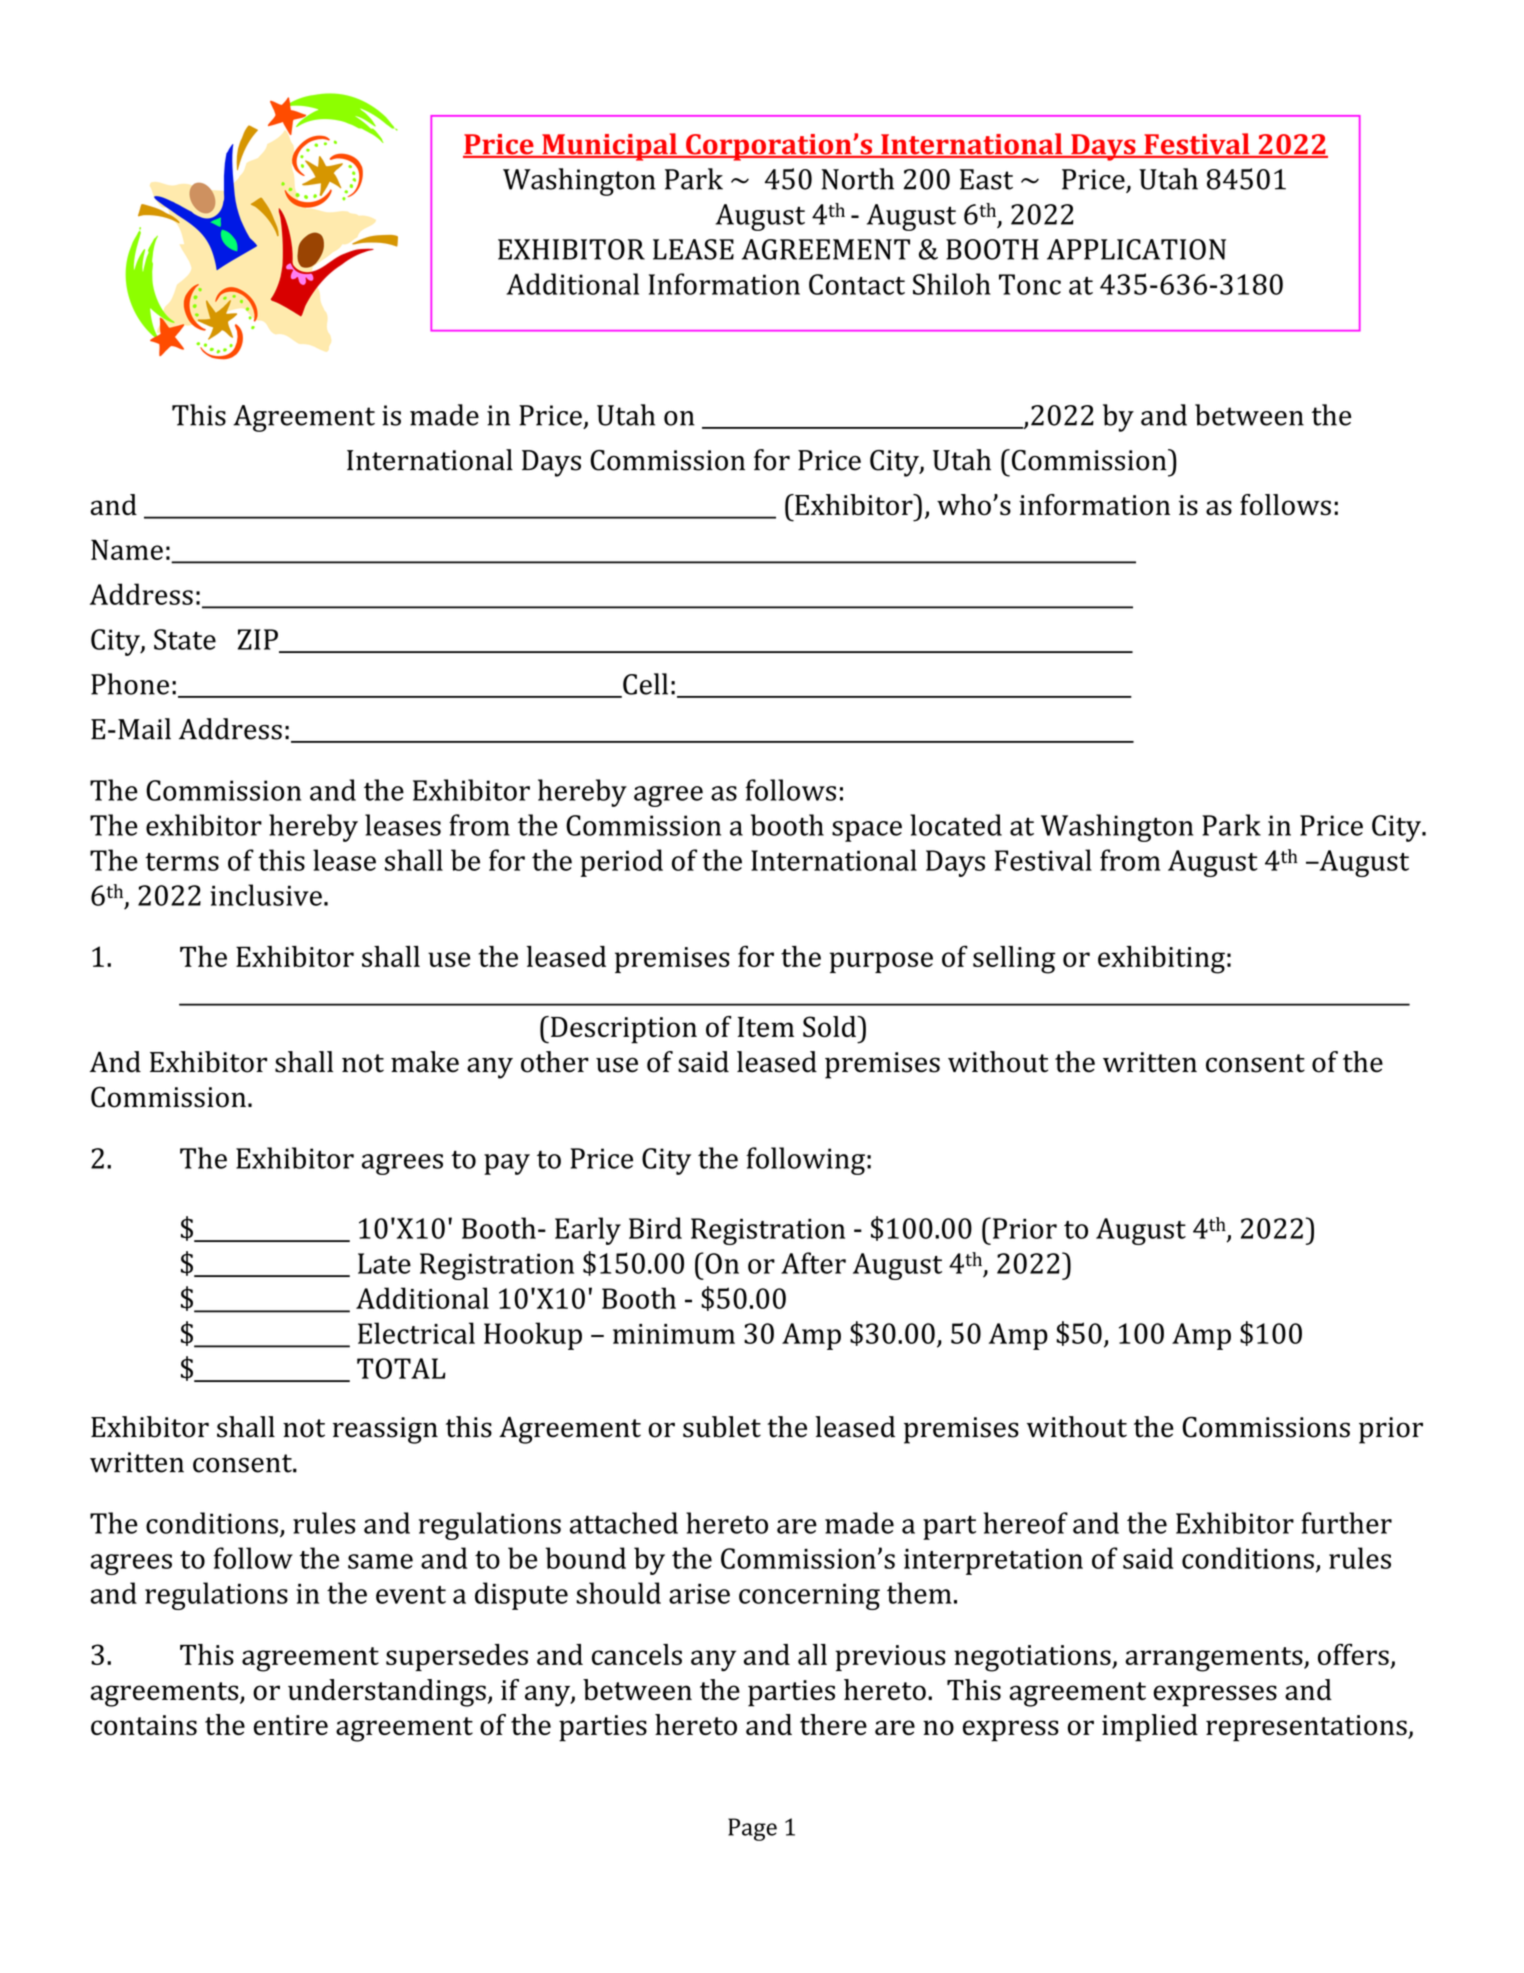  Describe the element at coordinates (291, 1725) in the image. I see `entire` at that location.
